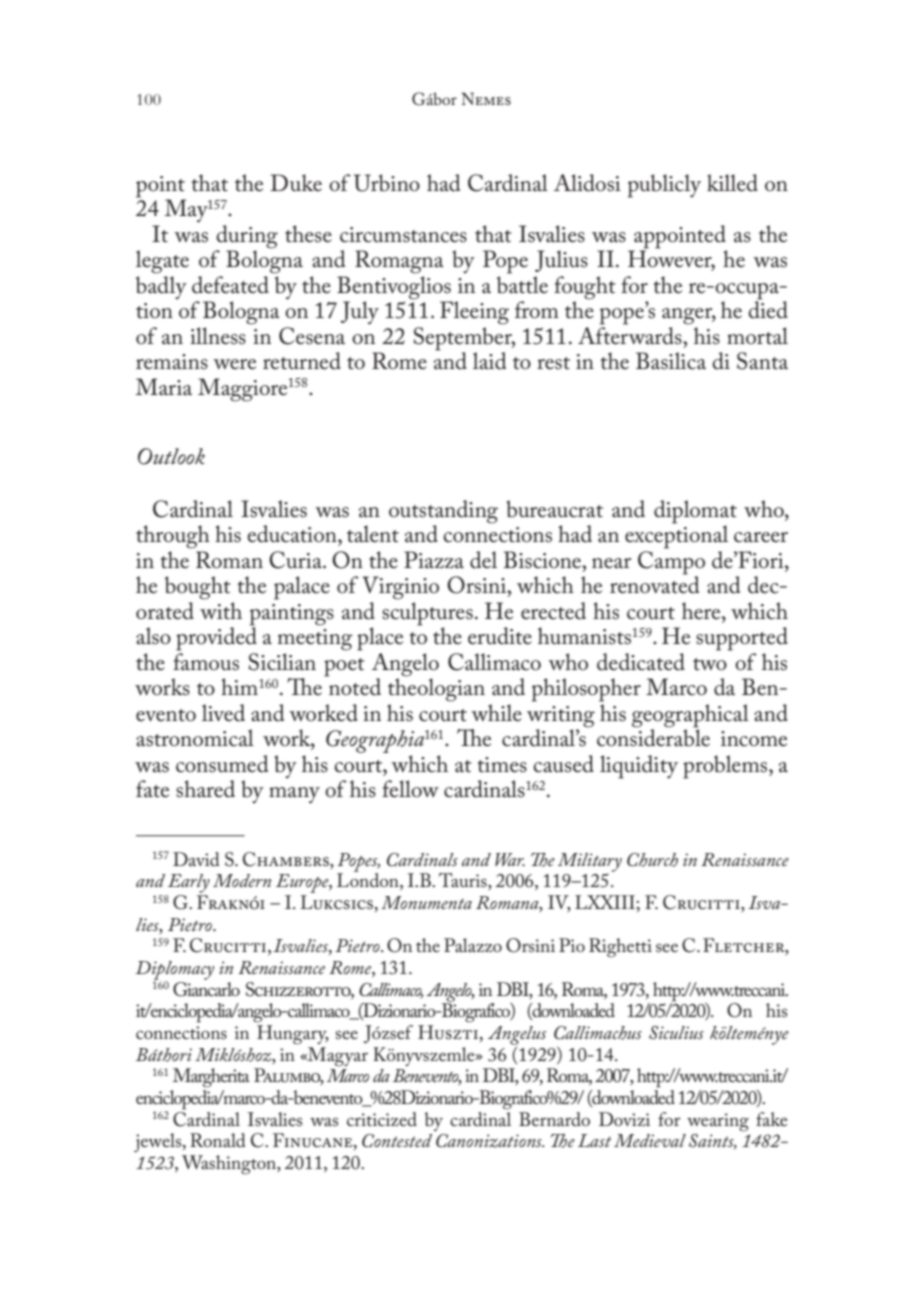 The width and height of the screenshot is (924, 1305). What do you see at coordinates (247, 238) in the screenshot?
I see `during` at bounding box center [247, 238].
